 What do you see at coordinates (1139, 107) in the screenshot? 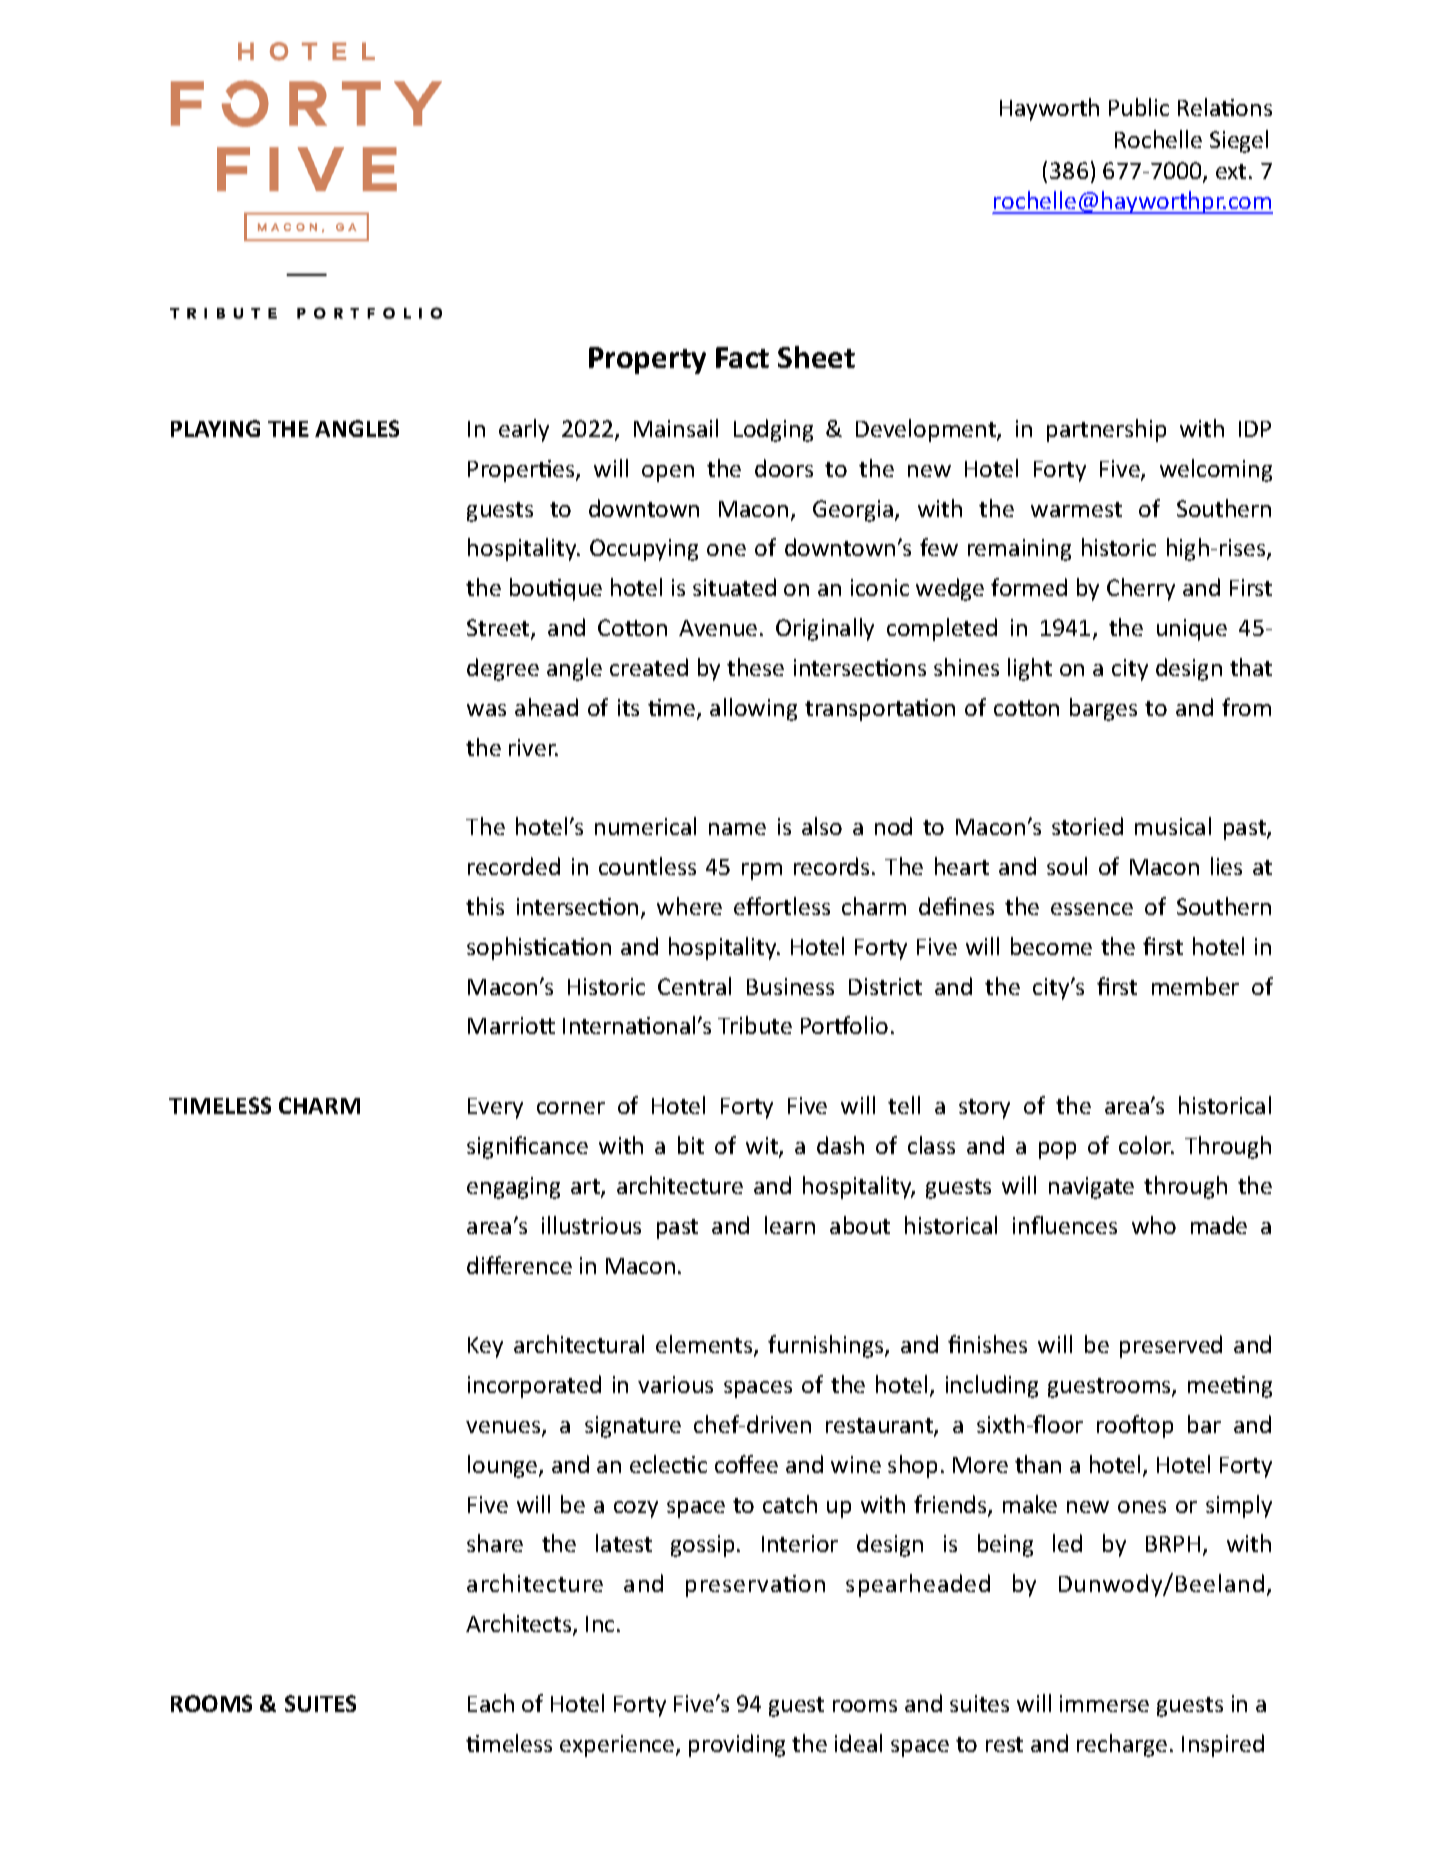
I see `Public` at bounding box center [1139, 107].
